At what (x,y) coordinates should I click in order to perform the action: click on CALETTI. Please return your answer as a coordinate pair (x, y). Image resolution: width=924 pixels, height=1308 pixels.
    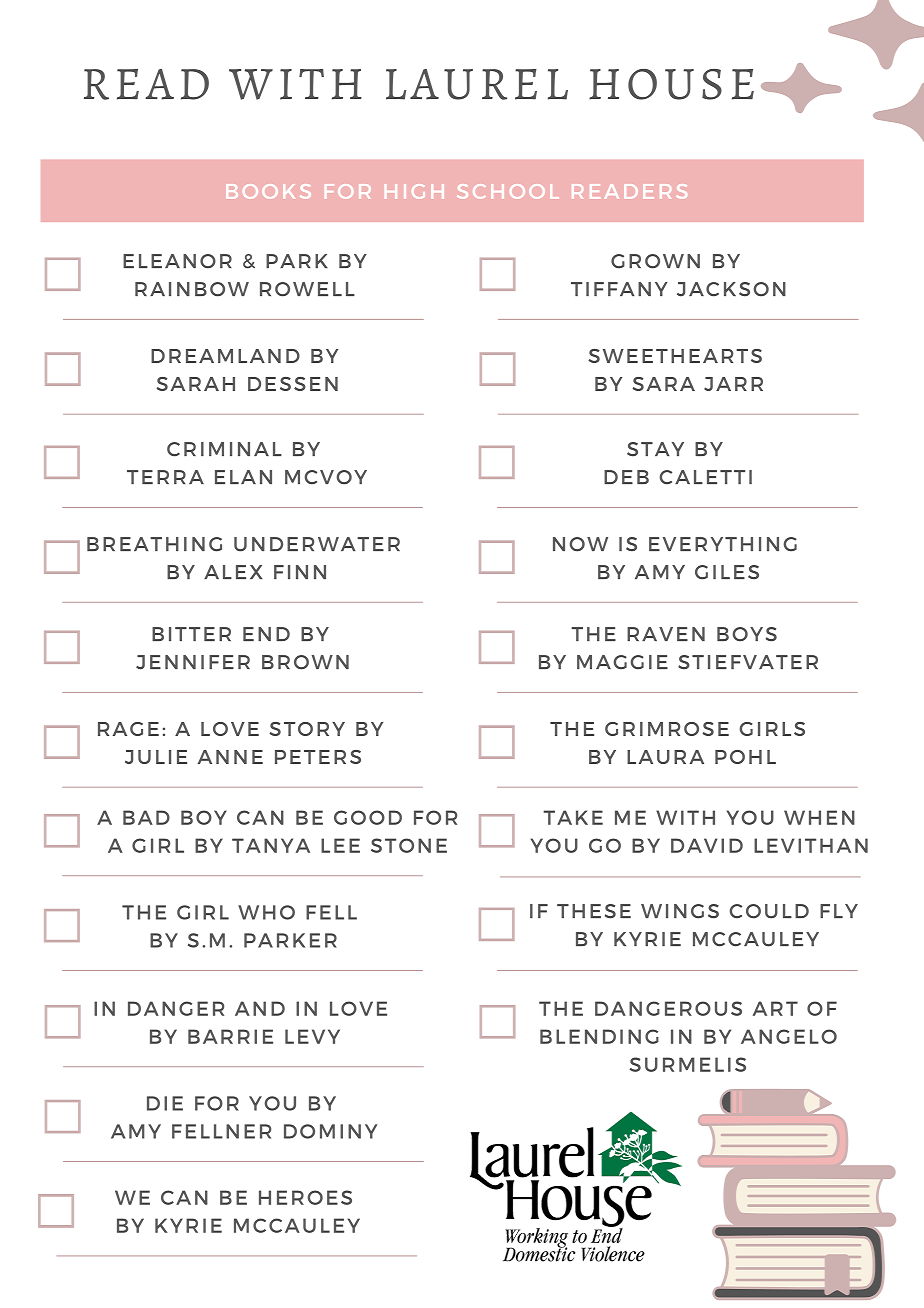
    Looking at the image, I should click on (706, 477).
